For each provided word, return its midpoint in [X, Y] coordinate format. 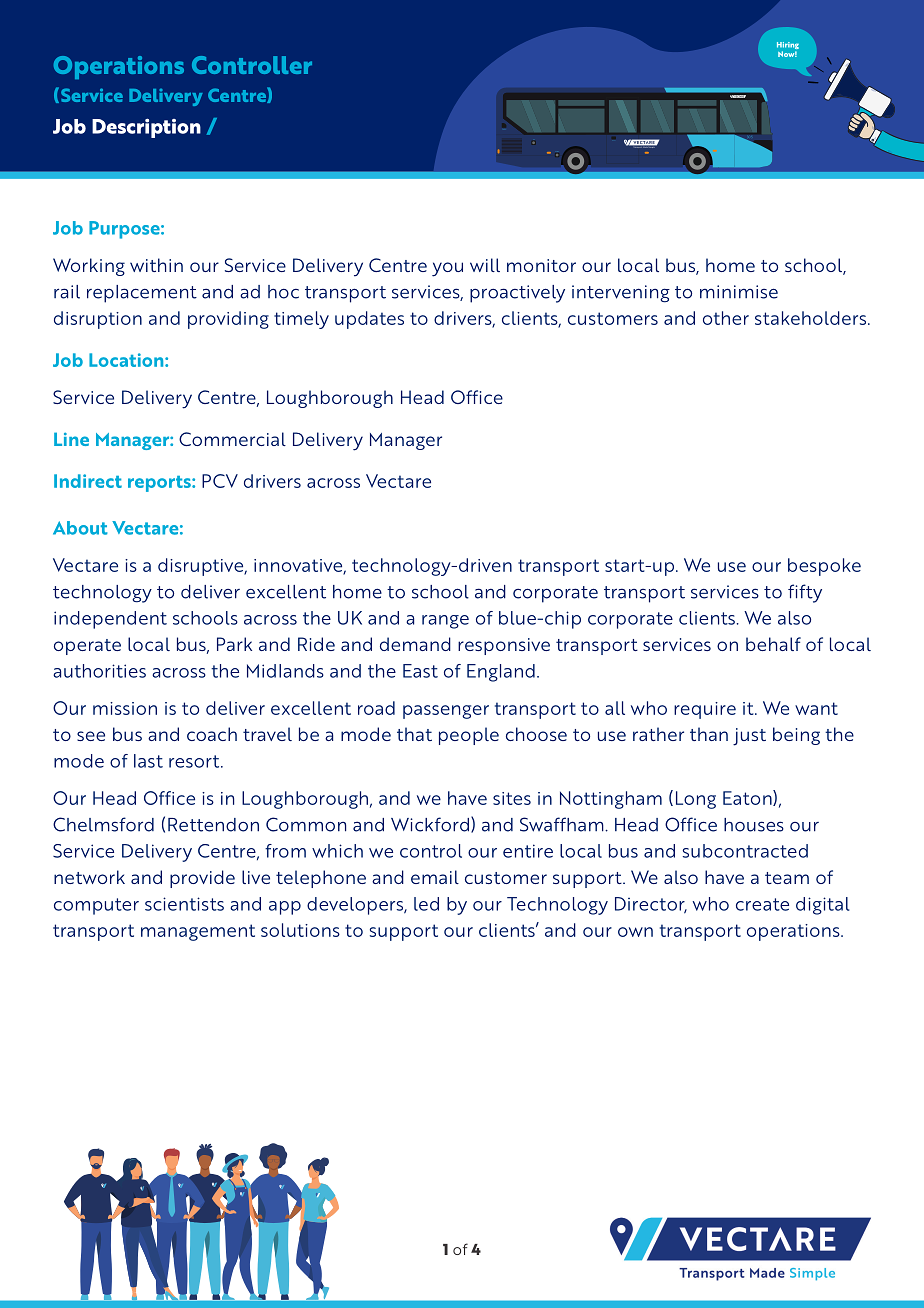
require [705, 710]
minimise [739, 292]
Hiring [788, 47]
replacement [142, 294]
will [485, 265]
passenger [446, 712]
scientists [184, 904]
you [447, 269]
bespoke [824, 567]
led [426, 904]
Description [146, 128]
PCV [220, 481]
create [762, 904]
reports [160, 484]
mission [125, 708]
